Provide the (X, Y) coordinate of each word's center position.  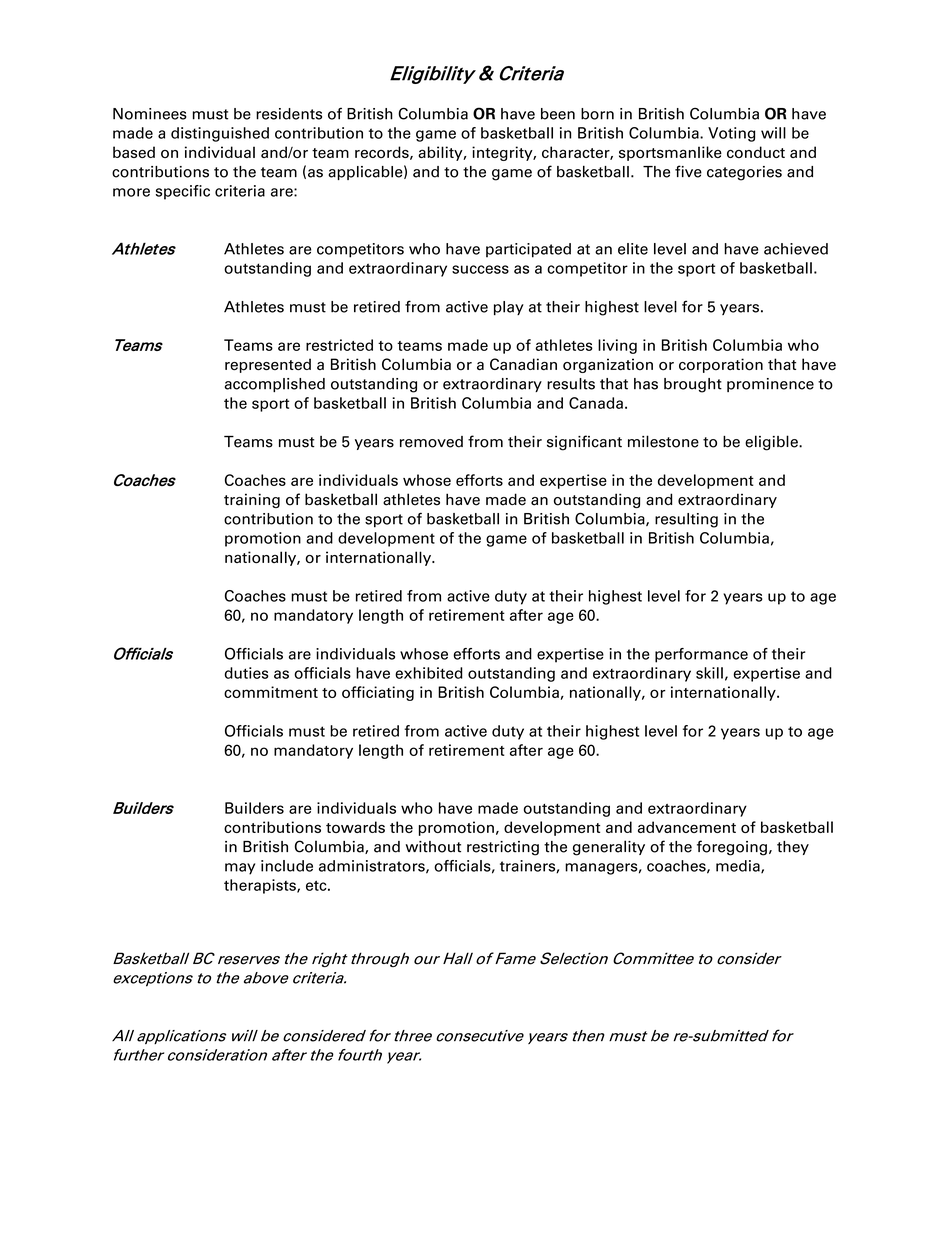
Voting (731, 134)
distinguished (220, 134)
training (252, 500)
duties (247, 673)
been (558, 114)
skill (709, 673)
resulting (686, 520)
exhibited (429, 673)
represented (268, 365)
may (240, 869)
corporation (721, 365)
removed (431, 442)
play (509, 308)
